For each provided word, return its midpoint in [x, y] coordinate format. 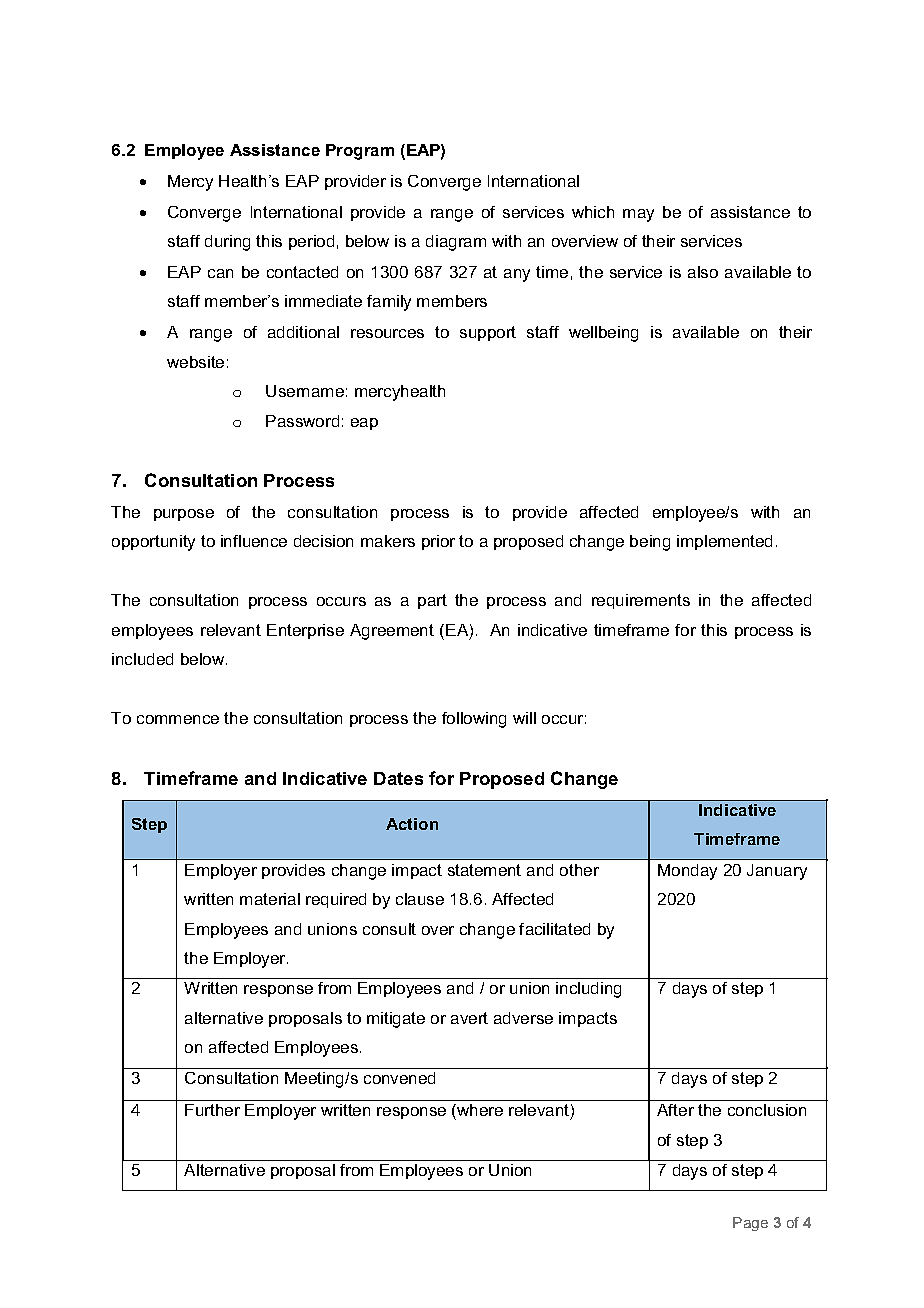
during [227, 243]
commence [178, 719]
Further [212, 1110]
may [638, 215]
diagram [456, 243]
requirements [641, 601]
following [474, 720]
